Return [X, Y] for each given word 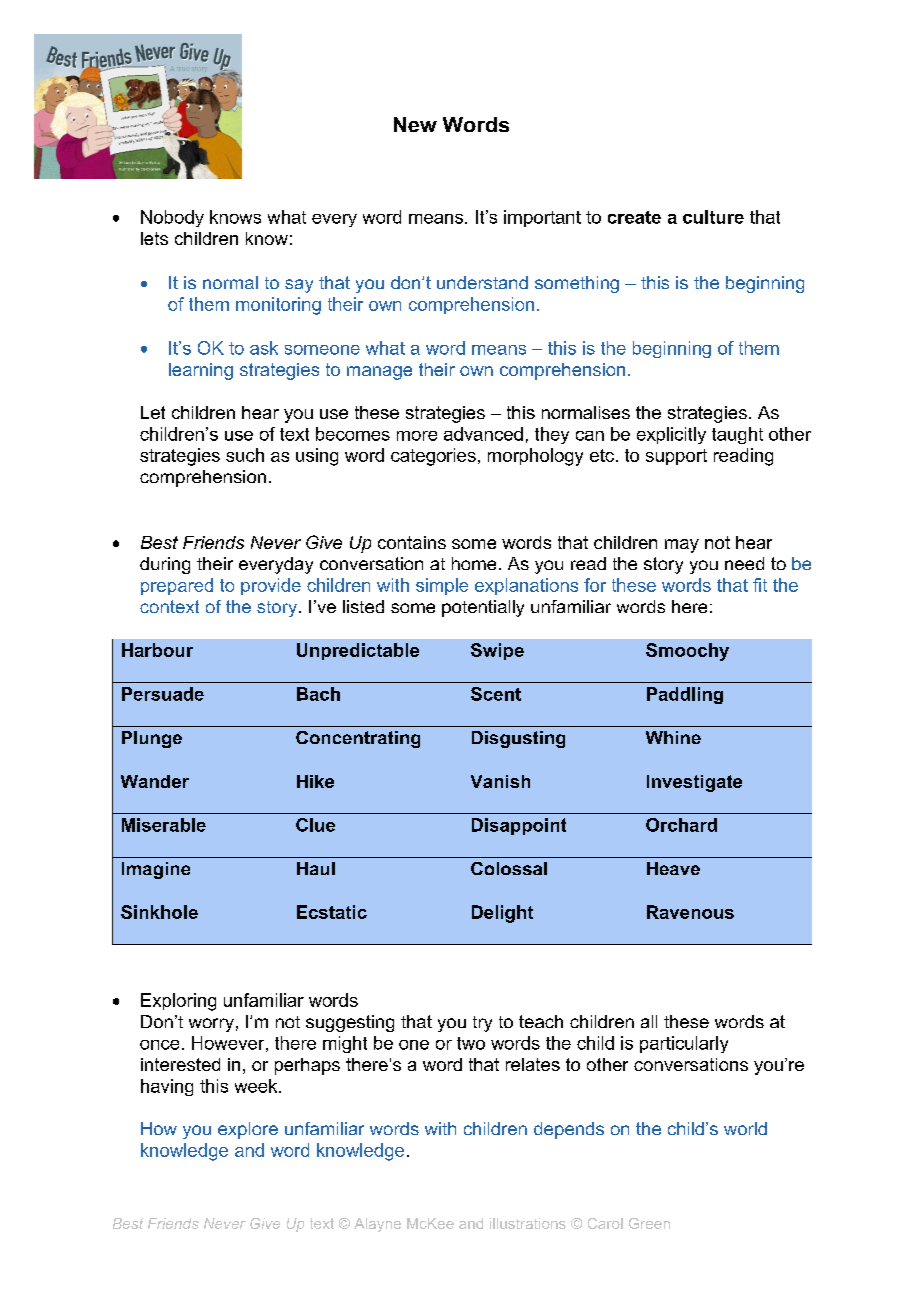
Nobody [172, 218]
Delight [502, 914]
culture [713, 217]
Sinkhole [159, 912]
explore [248, 1130]
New [415, 124]
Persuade [163, 694]
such [245, 455]
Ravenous [690, 912]
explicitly [671, 435]
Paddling [685, 695]
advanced [483, 434]
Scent [496, 694]
